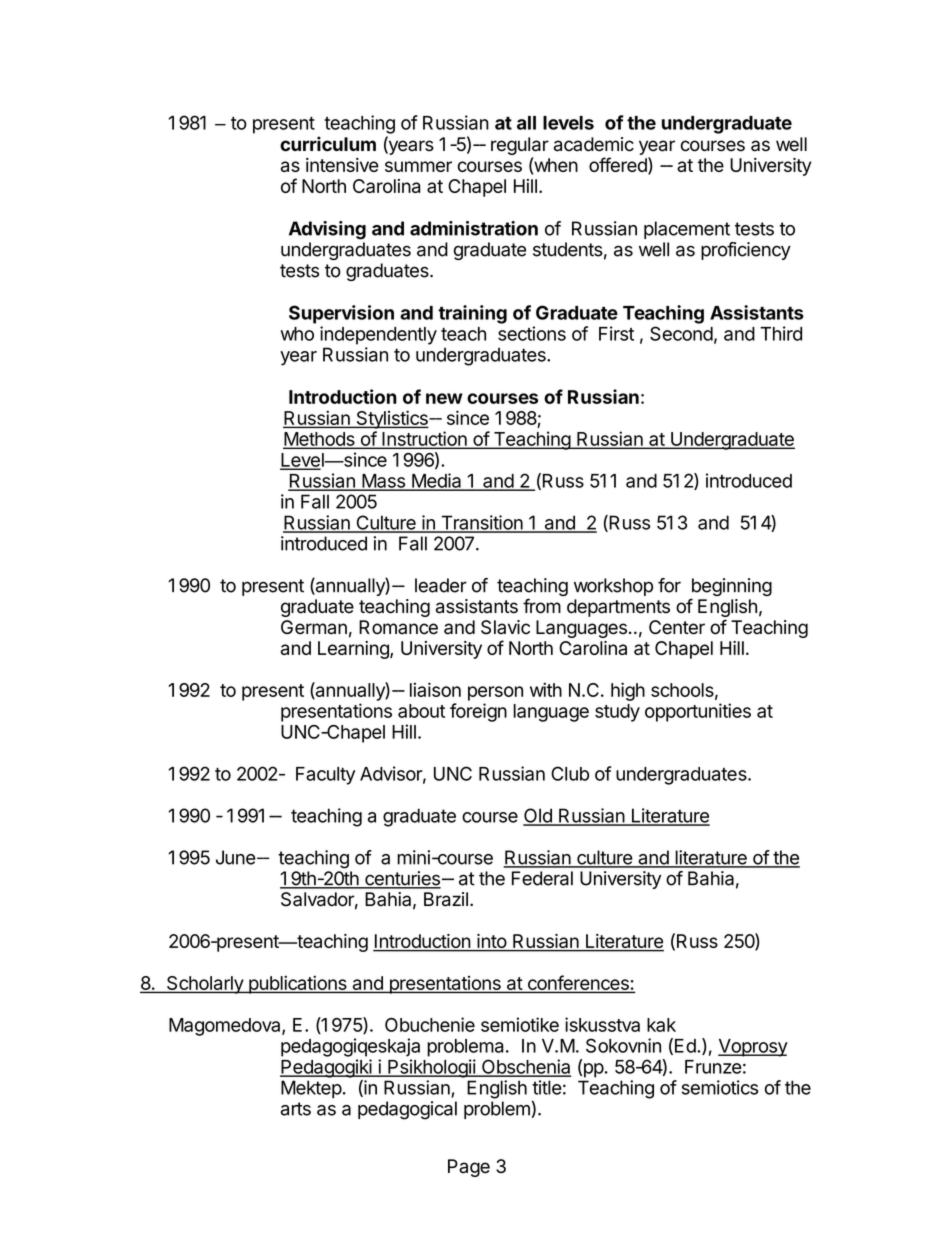  I want to click on German, so click(314, 627).
